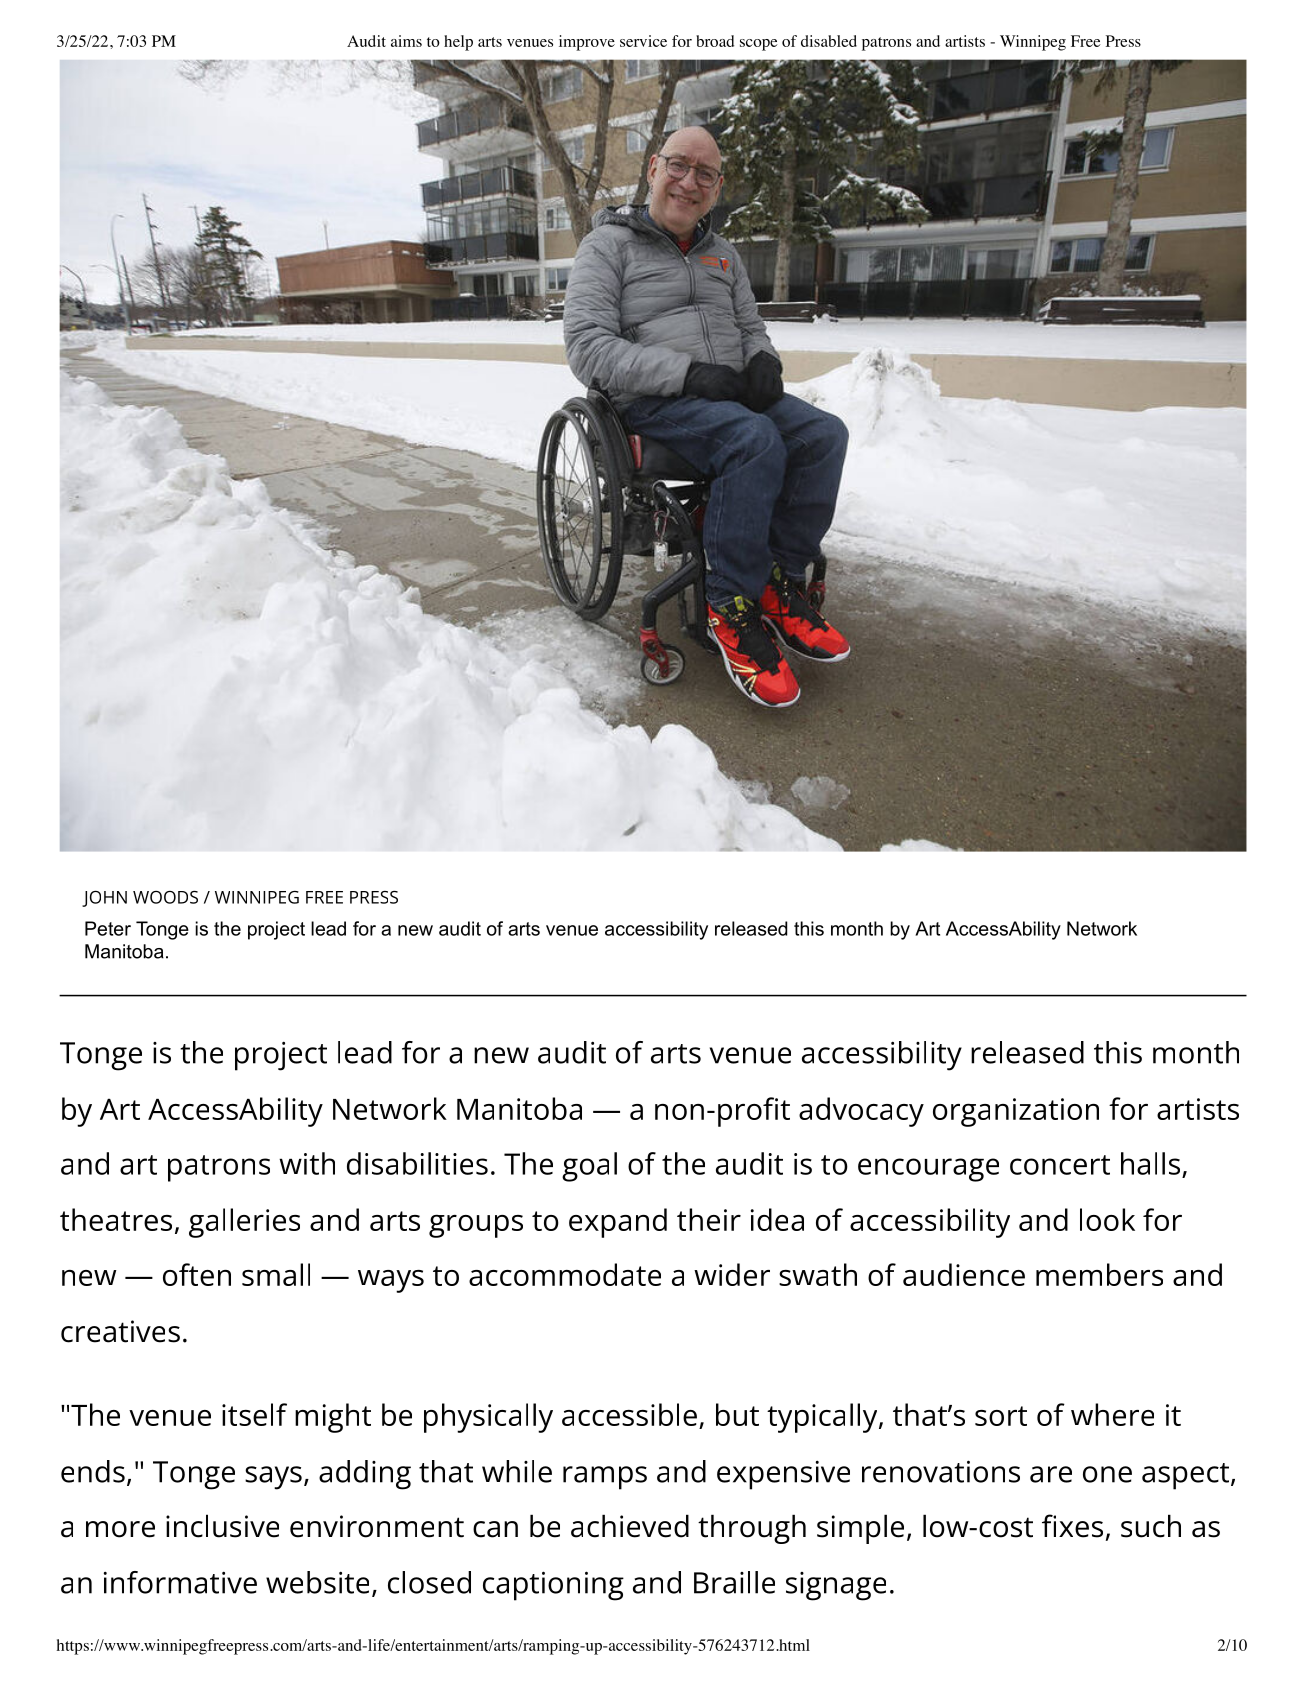  Describe the element at coordinates (630, 1526) in the screenshot. I see `achieved` at that location.
